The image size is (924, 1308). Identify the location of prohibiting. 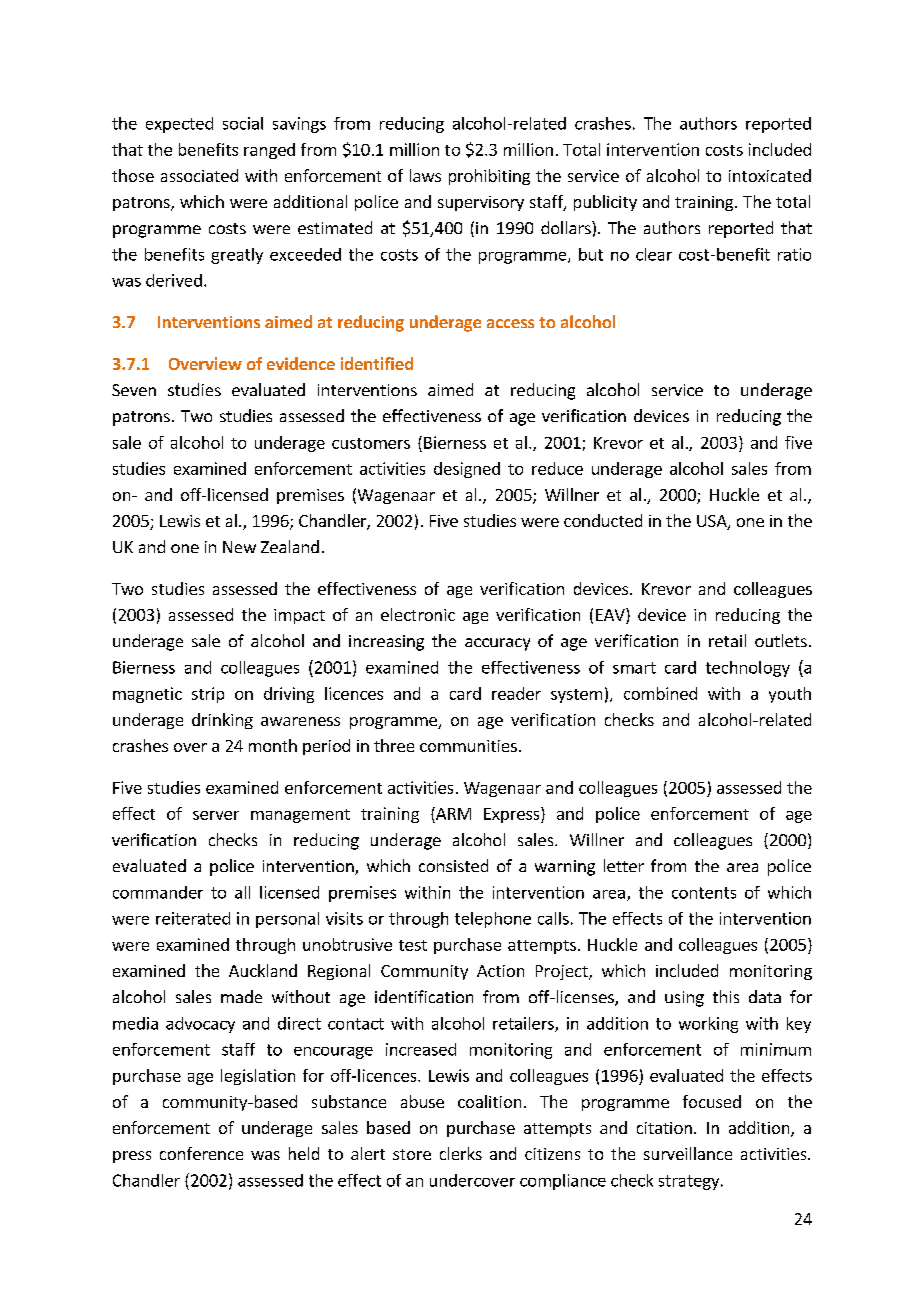
(489, 177).
